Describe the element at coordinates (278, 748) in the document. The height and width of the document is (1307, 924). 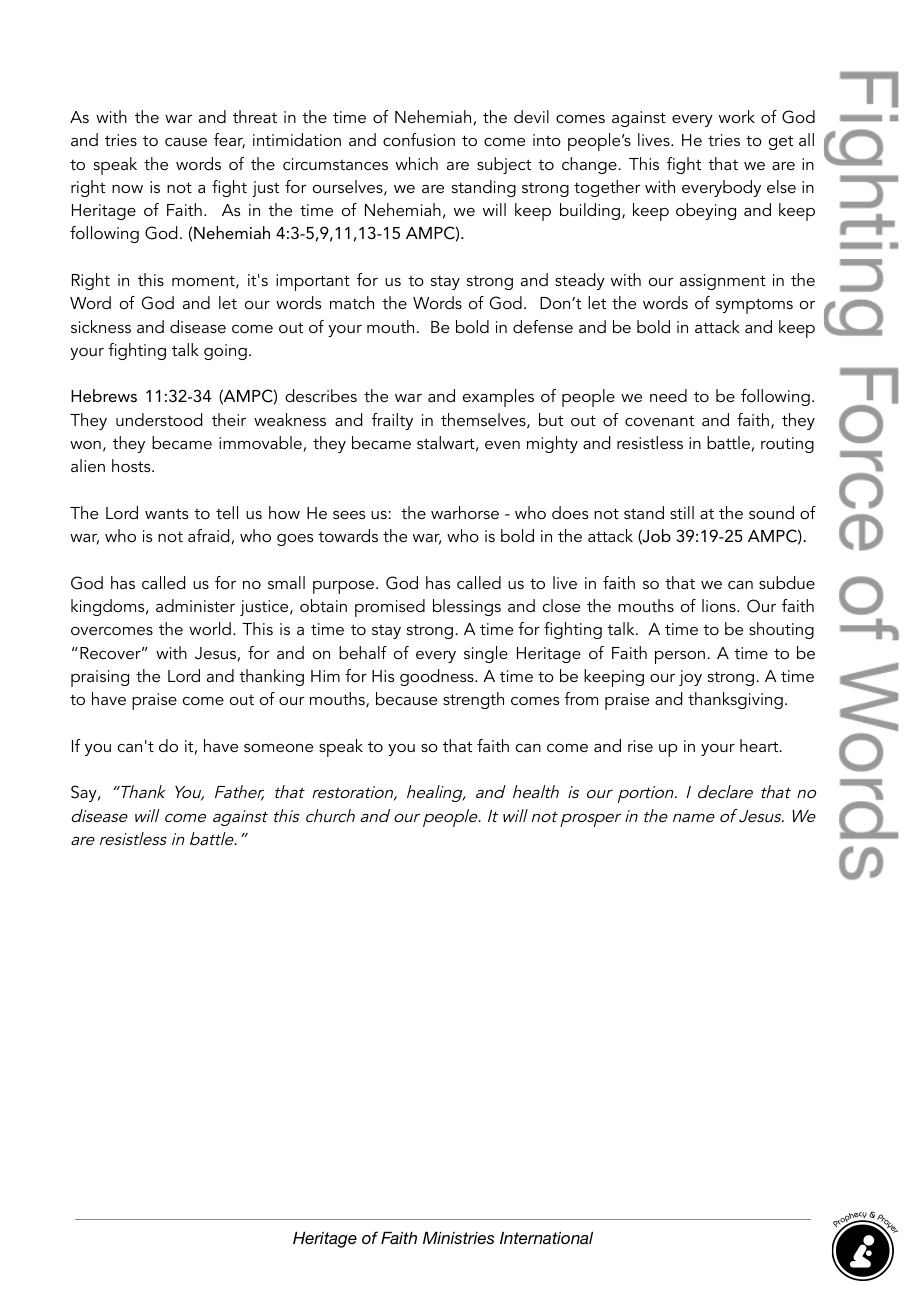
I see `someone` at that location.
